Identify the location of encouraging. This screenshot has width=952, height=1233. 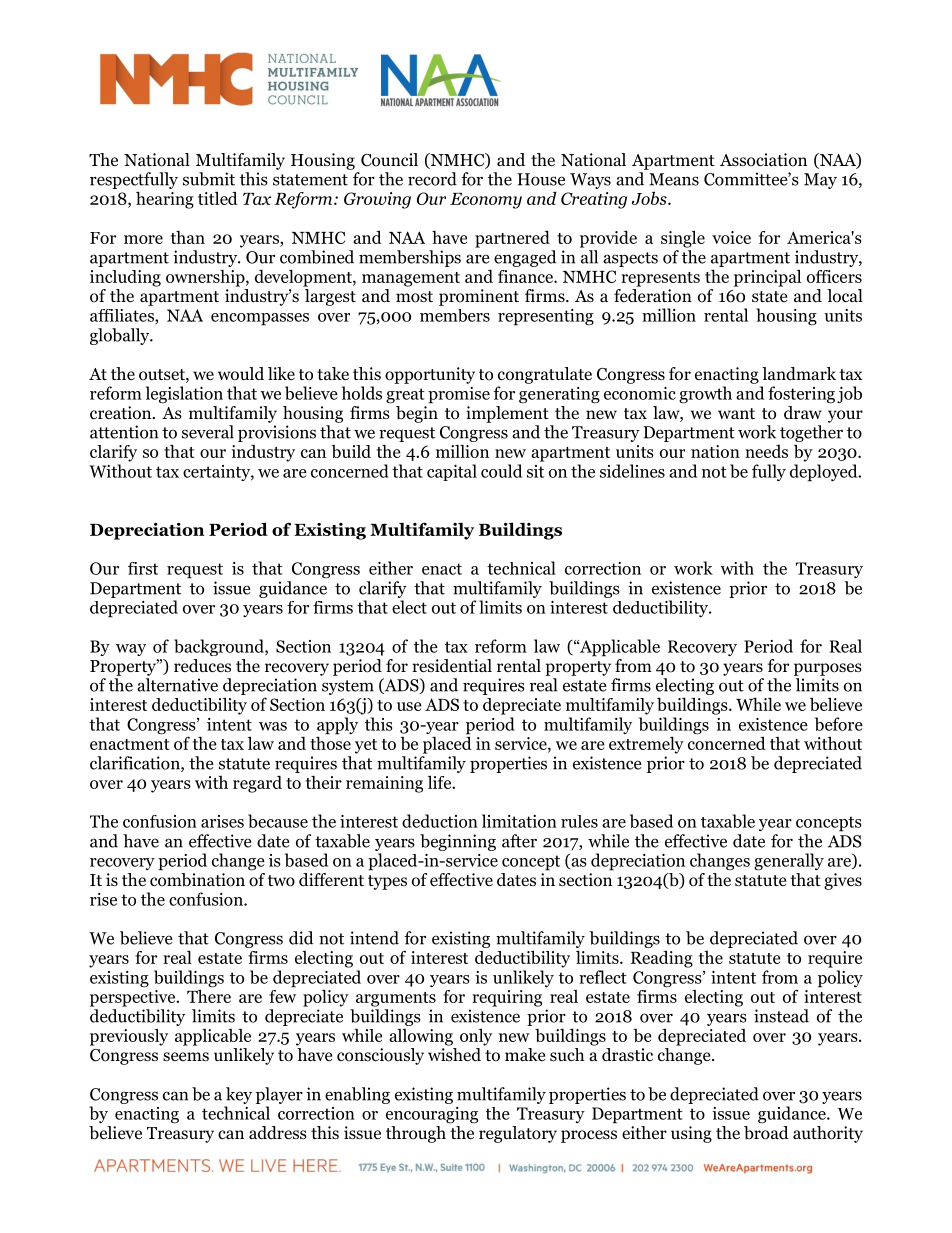
(432, 1115).
